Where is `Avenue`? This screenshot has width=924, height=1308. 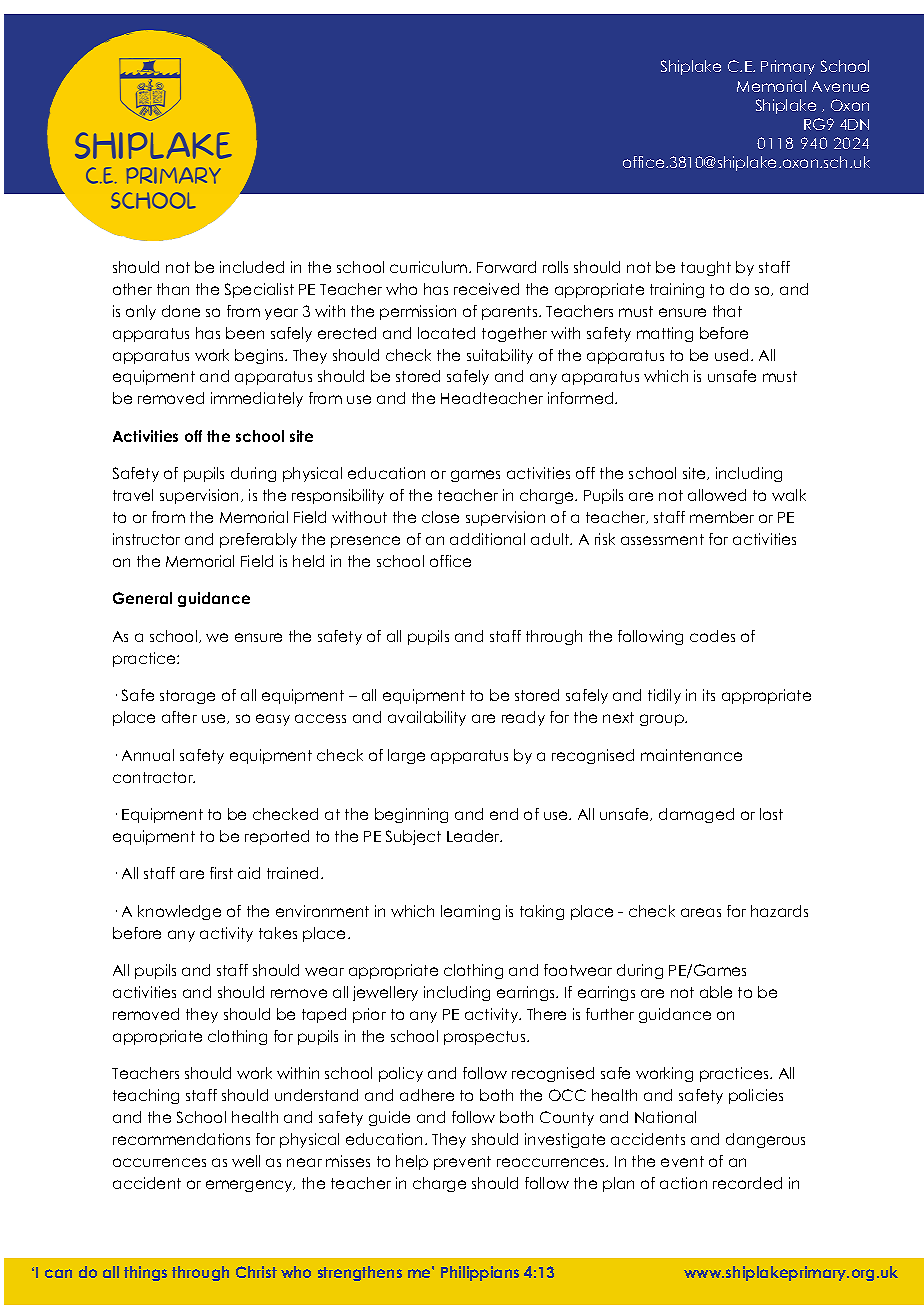 Avenue is located at coordinates (840, 86).
